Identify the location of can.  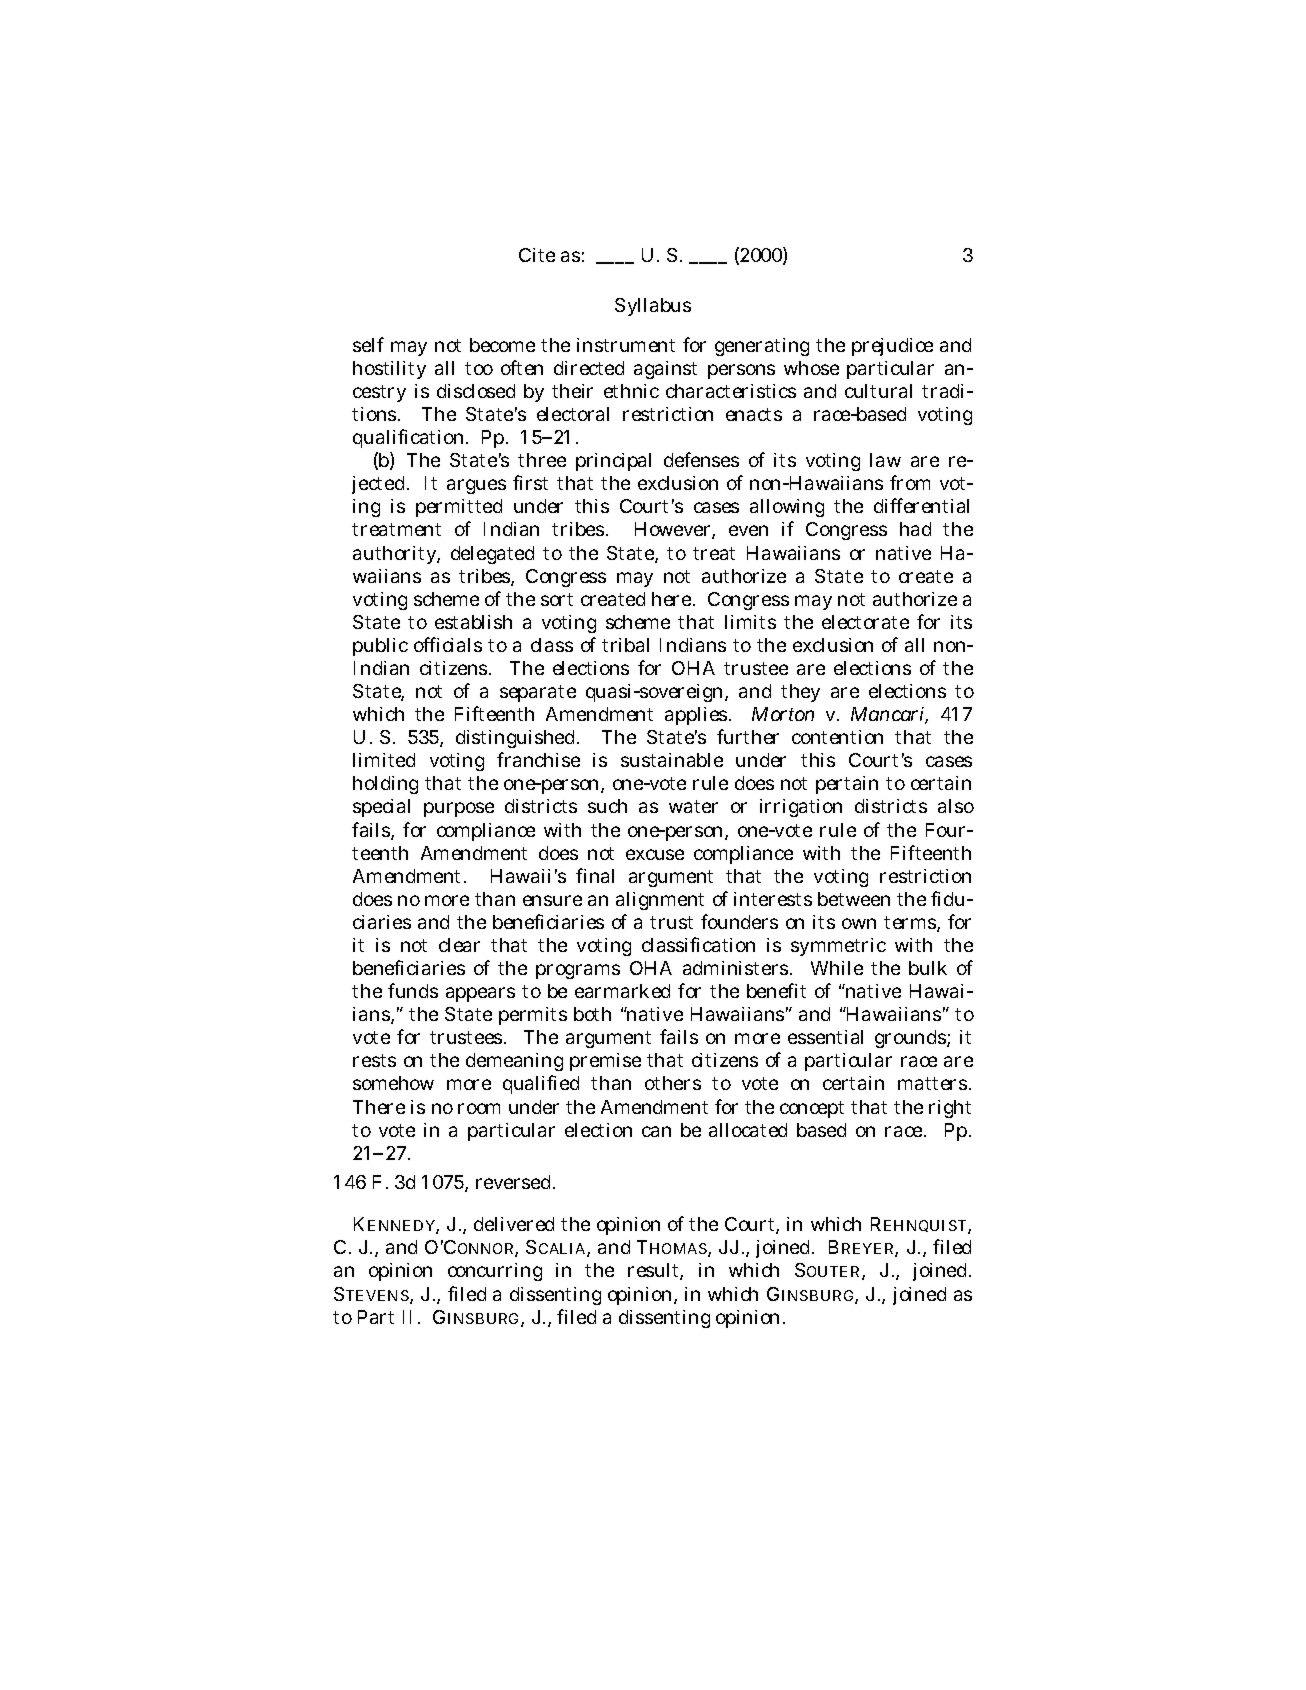
(656, 1131).
